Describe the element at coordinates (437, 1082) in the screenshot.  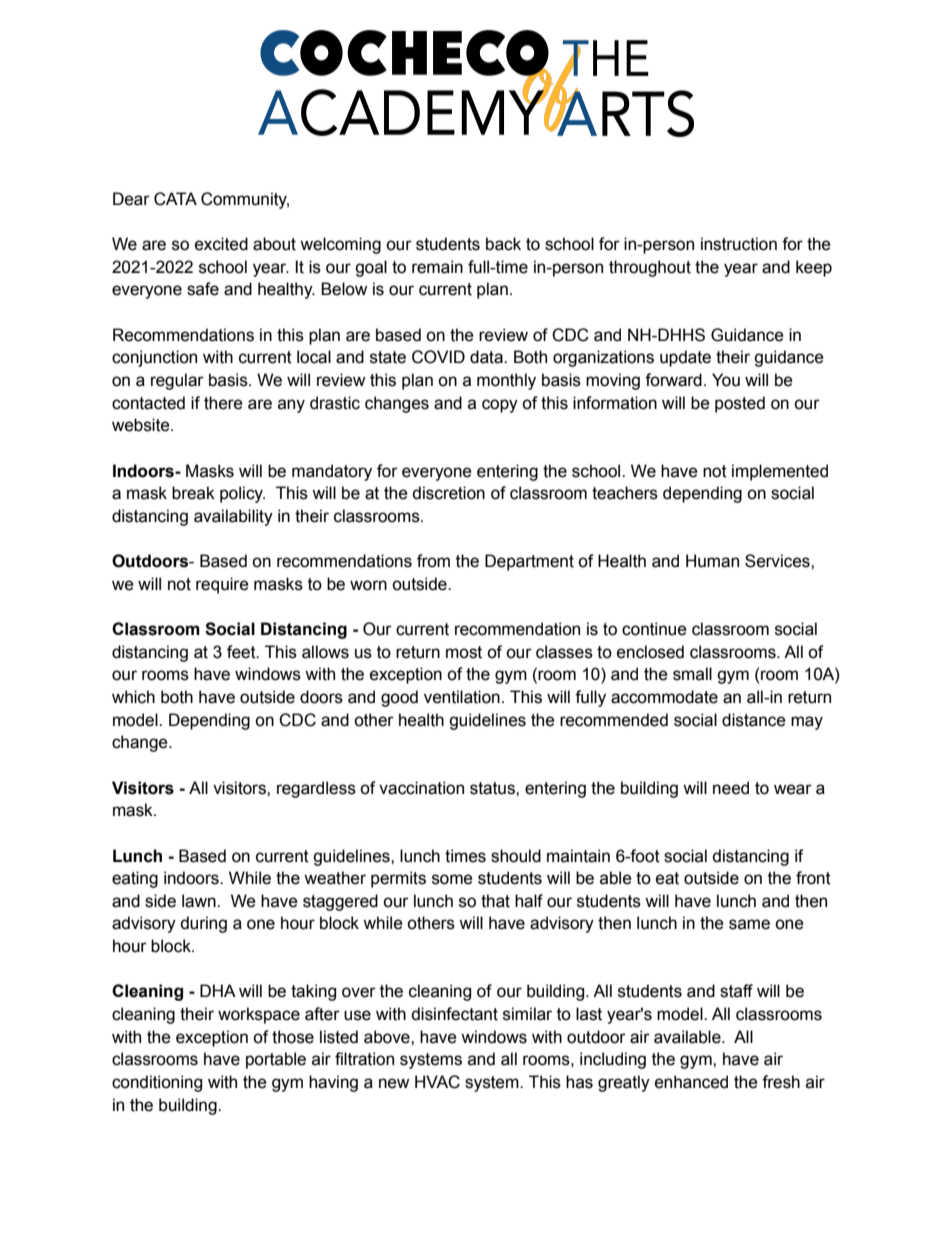
I see `HVAC` at that location.
